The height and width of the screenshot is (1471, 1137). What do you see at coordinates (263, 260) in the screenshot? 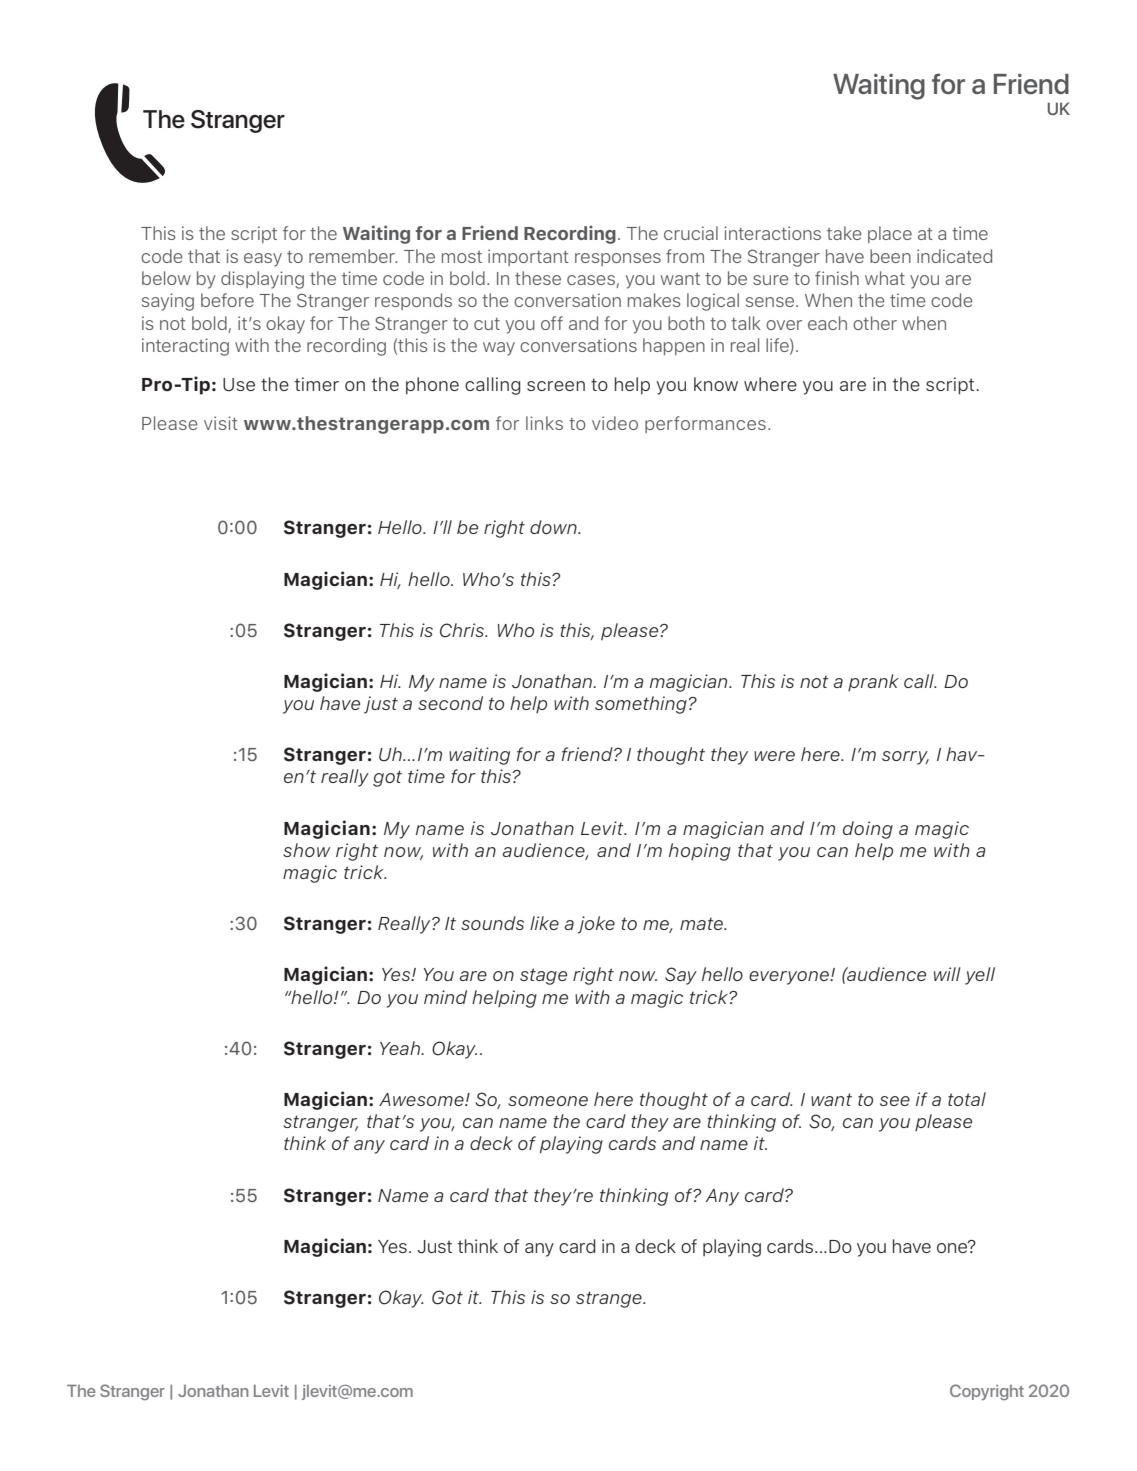
I see `easy` at bounding box center [263, 260].
